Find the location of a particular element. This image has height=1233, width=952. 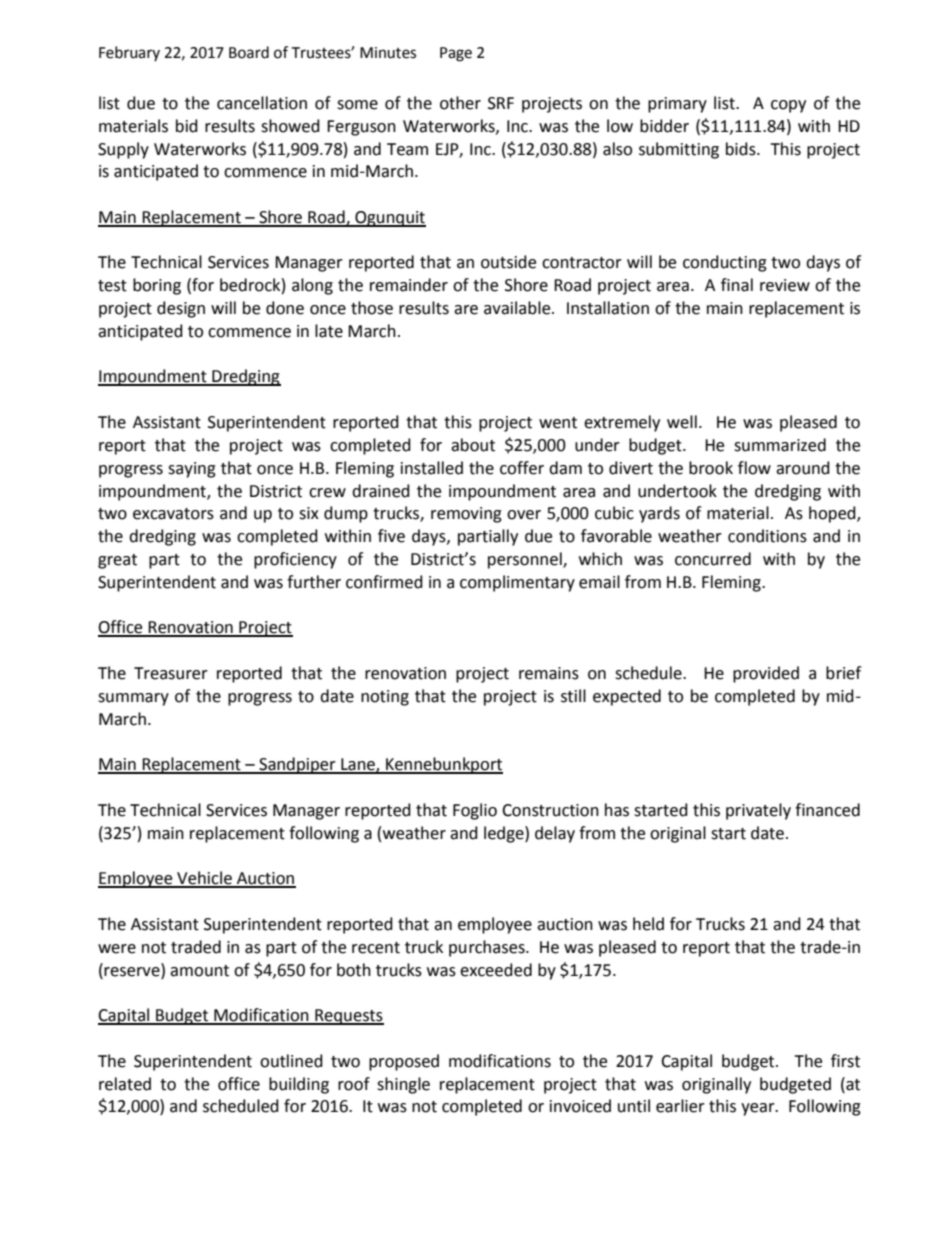

privately is located at coordinates (758, 811).
